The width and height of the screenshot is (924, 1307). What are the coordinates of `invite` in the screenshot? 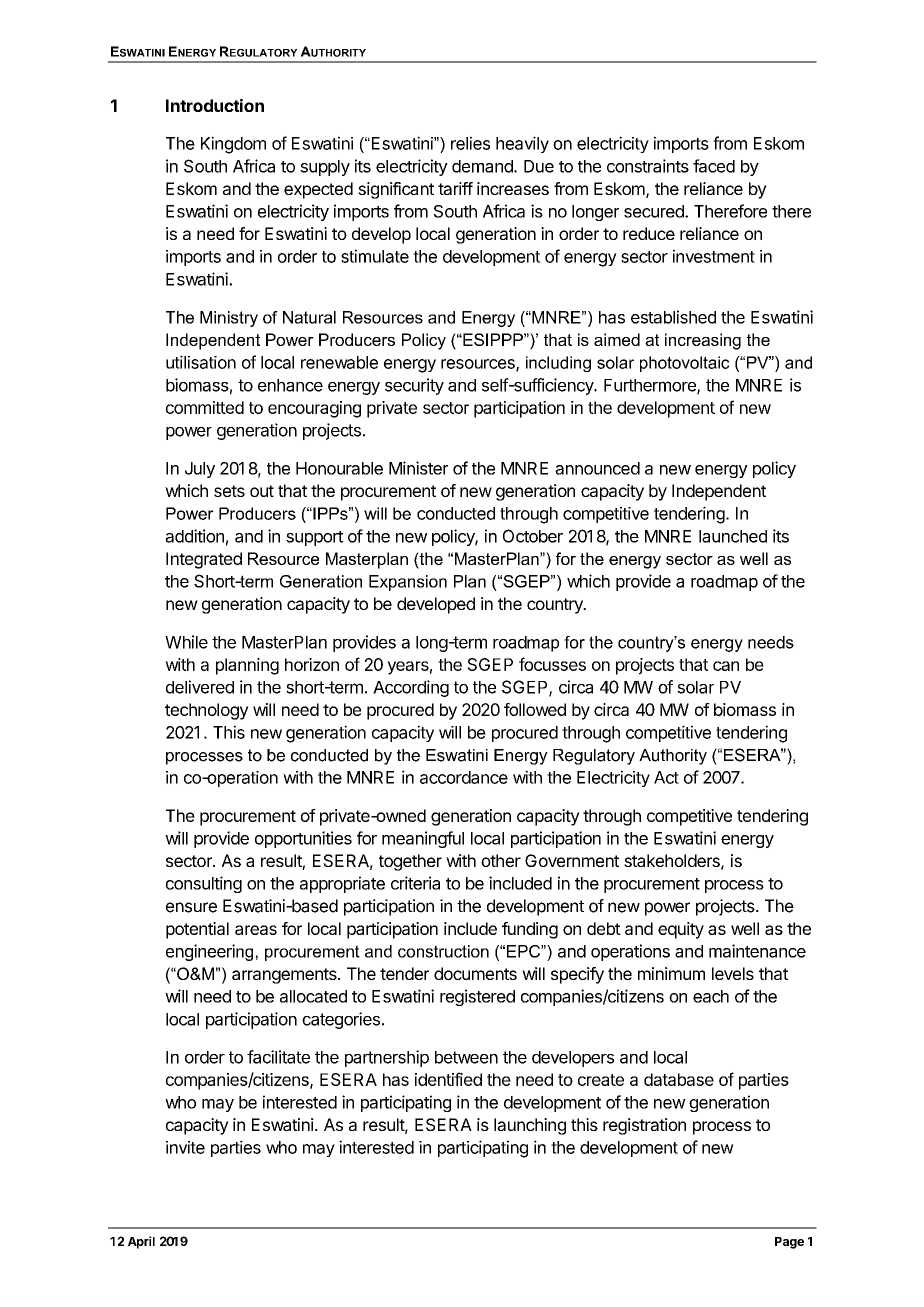 It's located at (185, 1147).
